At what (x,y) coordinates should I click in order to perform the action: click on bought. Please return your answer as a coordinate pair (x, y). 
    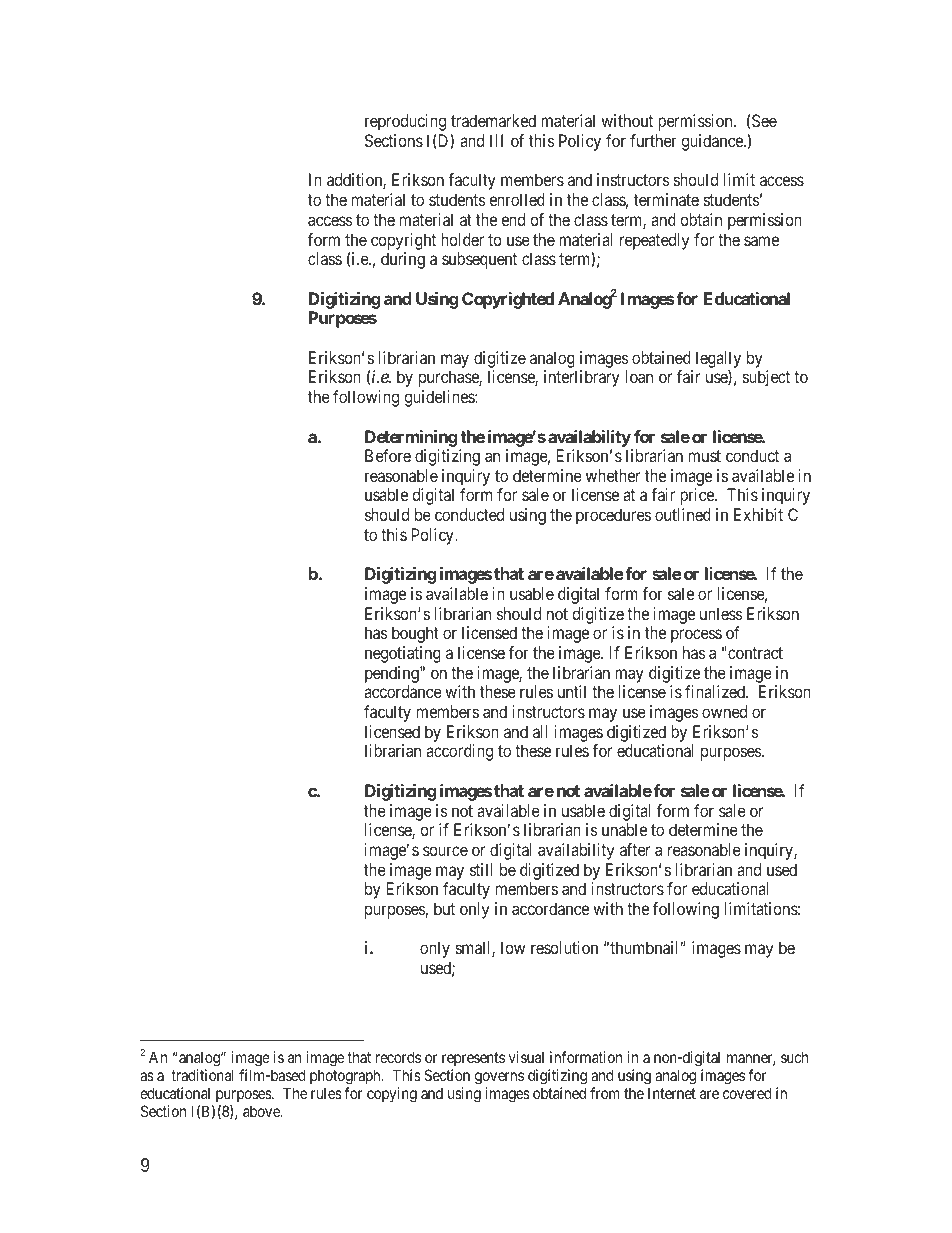
    Looking at the image, I should click on (415, 634).
